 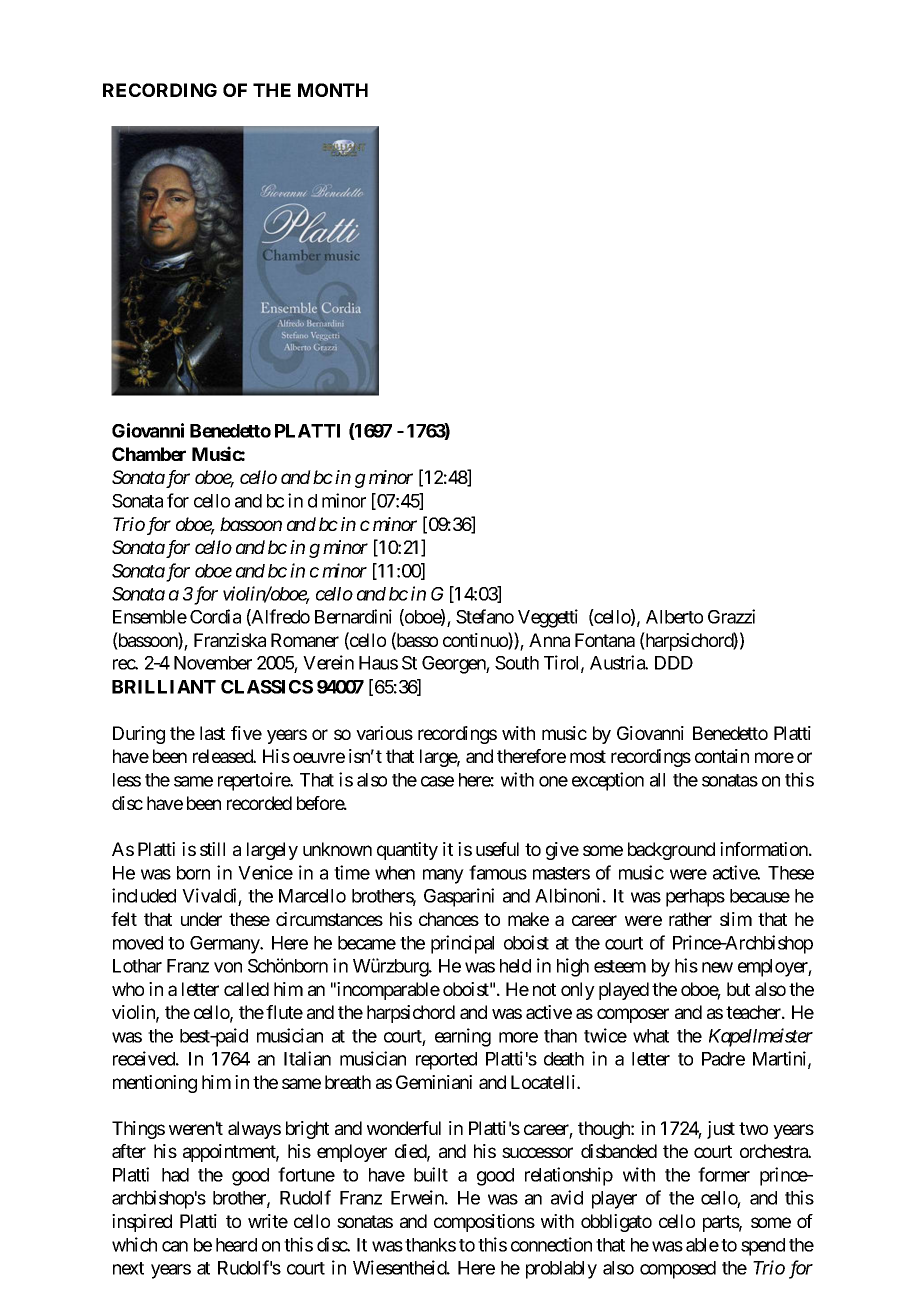 I want to click on MONTH, so click(x=333, y=90).
